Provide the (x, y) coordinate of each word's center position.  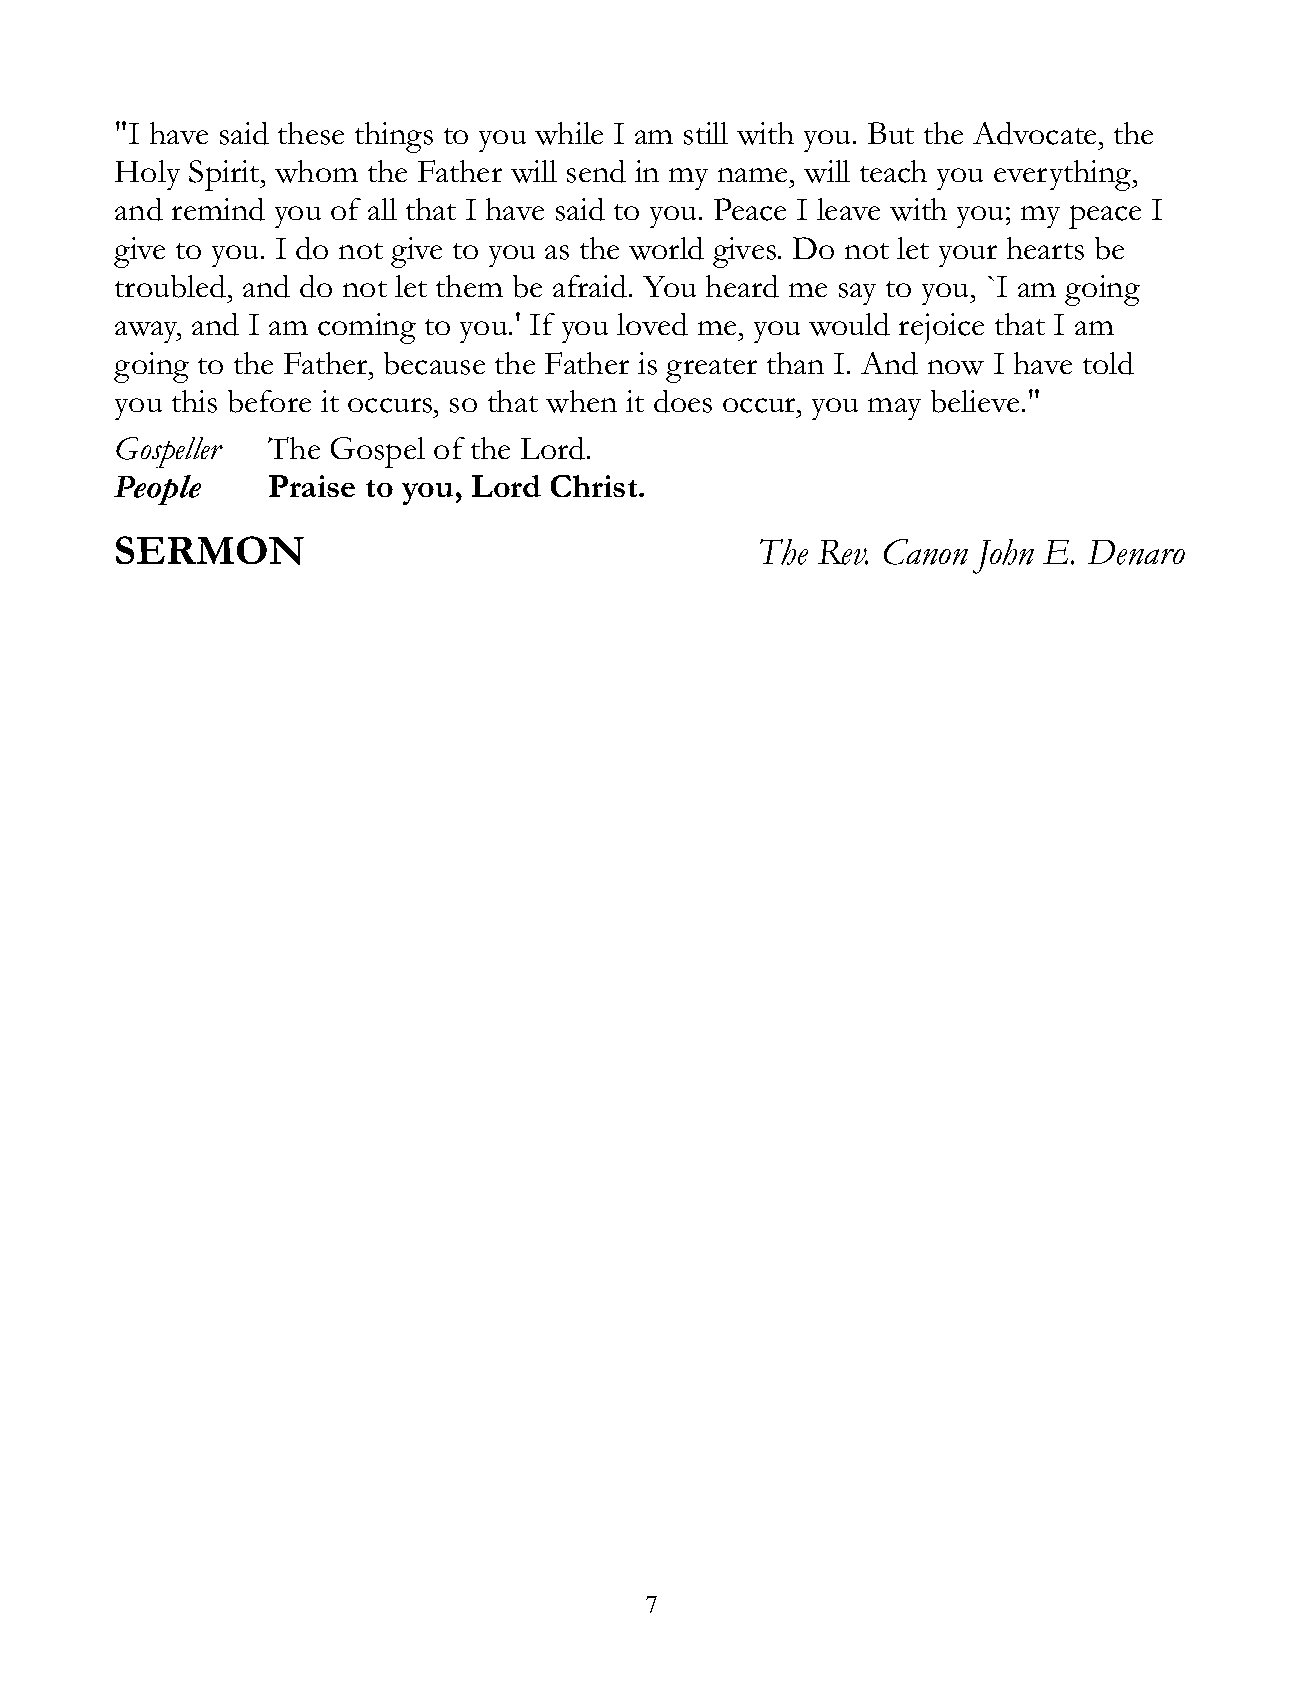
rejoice (941, 328)
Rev (843, 552)
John (1003, 556)
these (311, 133)
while (569, 133)
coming (367, 328)
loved (652, 324)
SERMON (210, 550)
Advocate (1036, 133)
